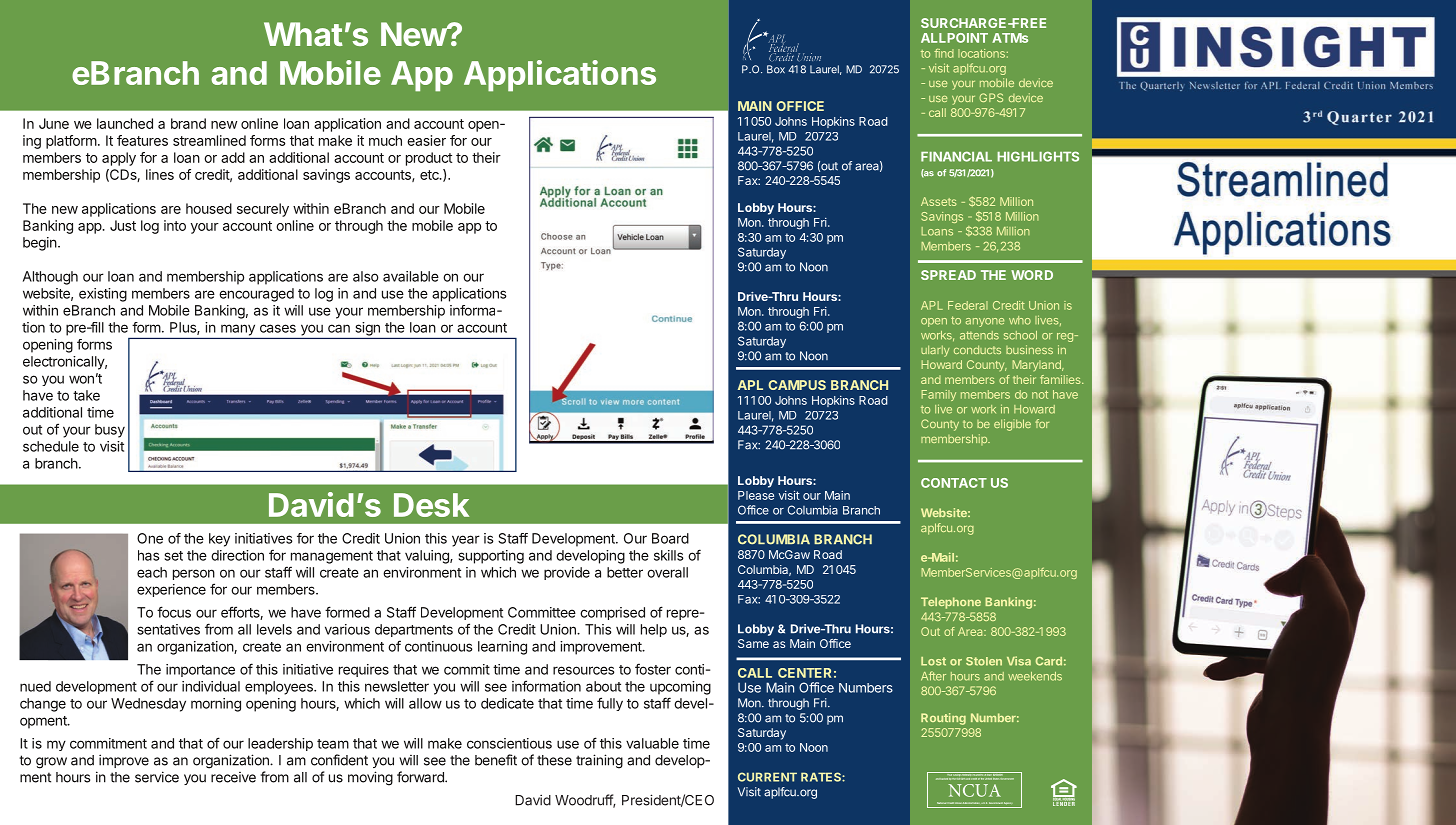  What do you see at coordinates (431, 505) in the screenshot?
I see `Desk` at bounding box center [431, 505].
